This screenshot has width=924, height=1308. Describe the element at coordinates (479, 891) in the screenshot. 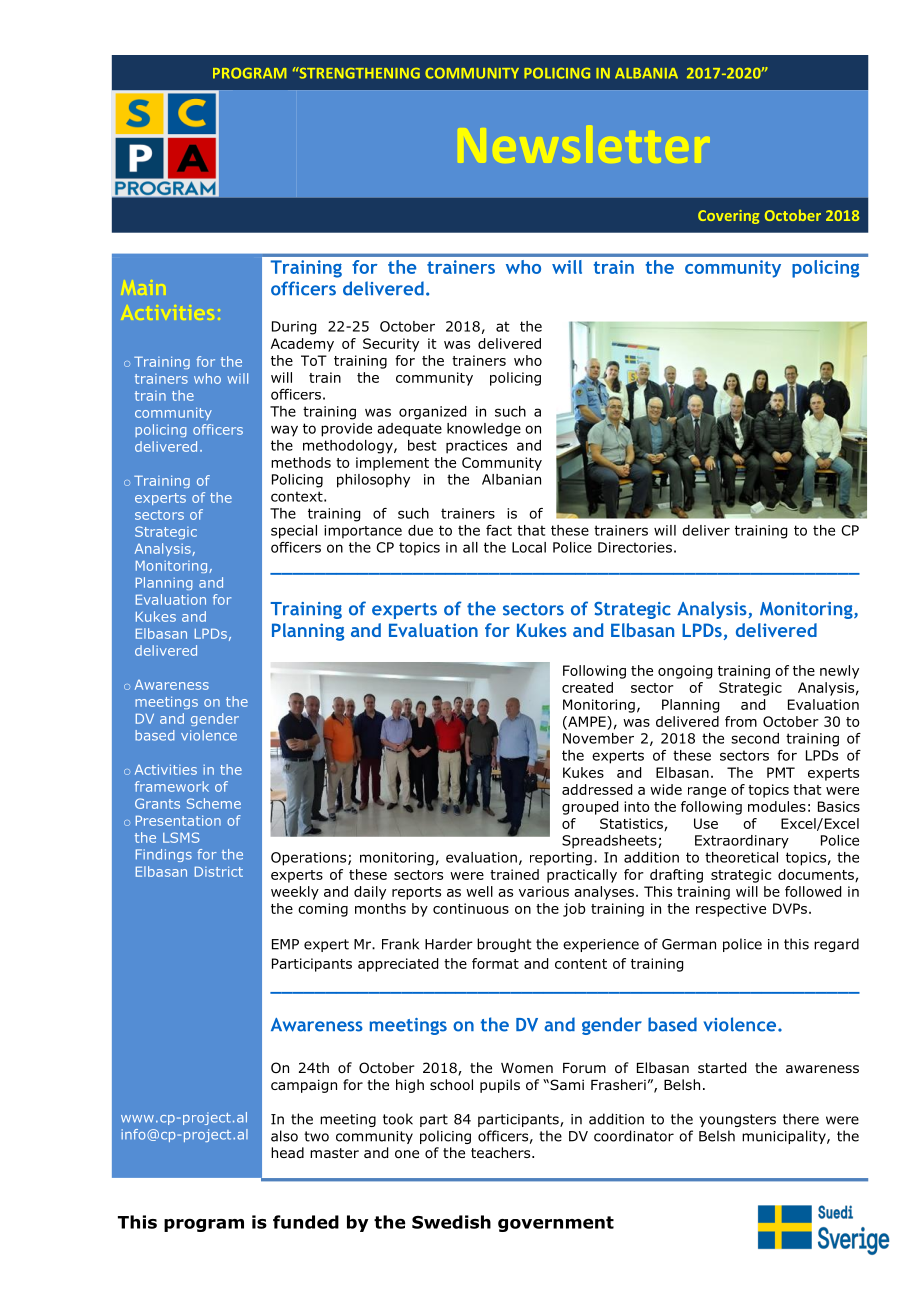

I see `well` at that location.
